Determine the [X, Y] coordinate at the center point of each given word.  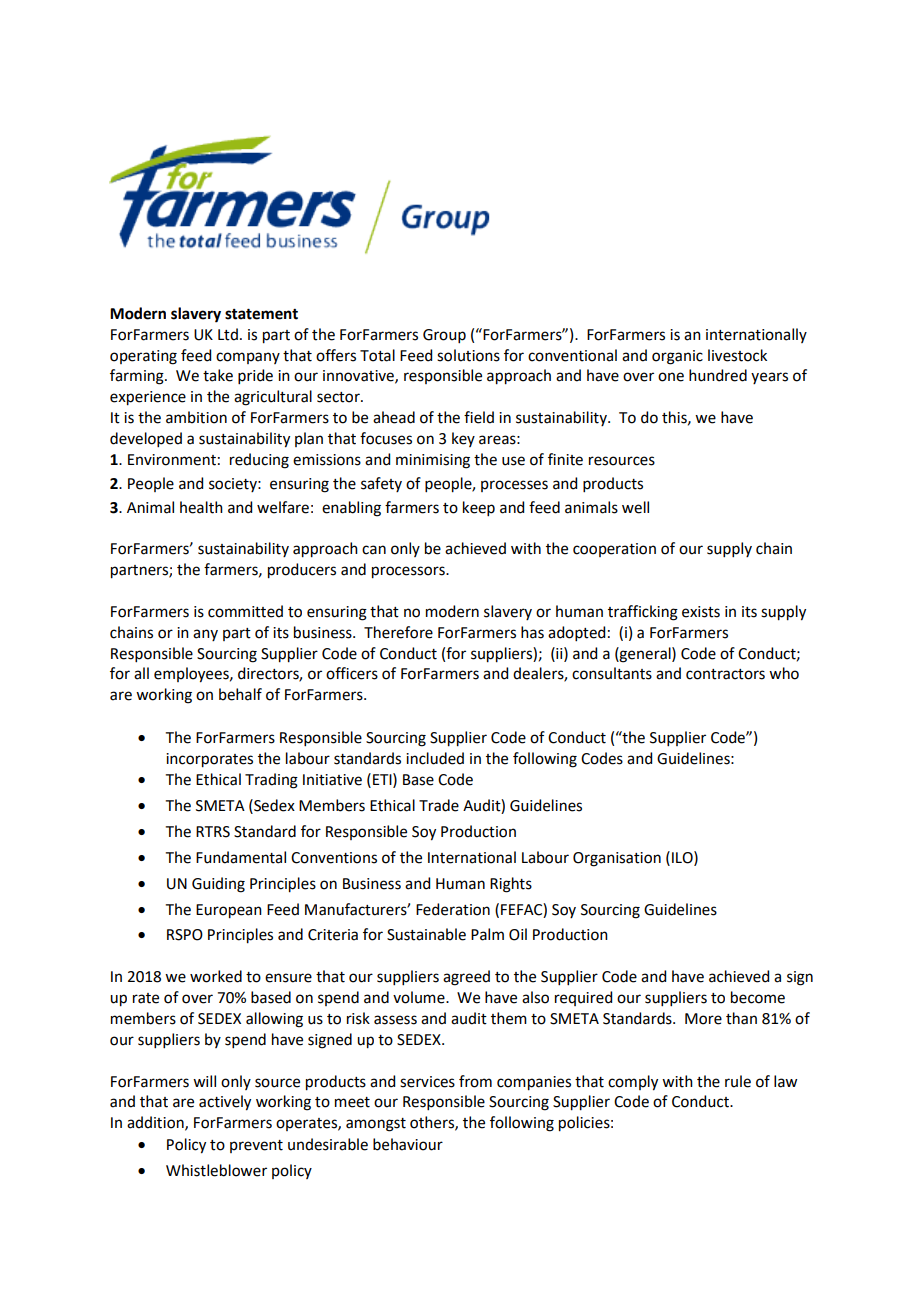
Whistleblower [216, 1170]
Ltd [228, 334]
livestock [737, 355]
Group [444, 336]
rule [738, 1081]
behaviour [408, 1144]
